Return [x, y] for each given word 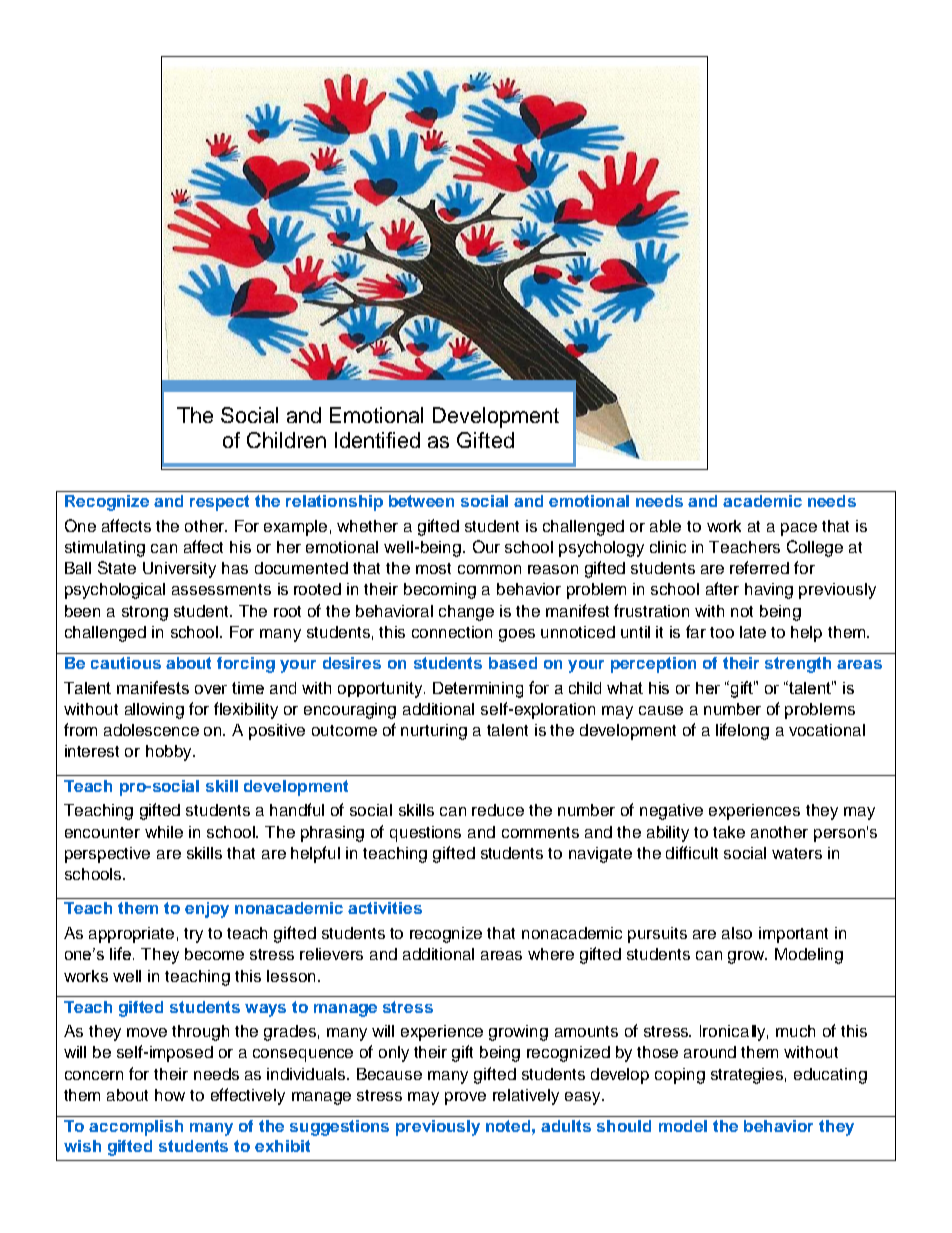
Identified [377, 440]
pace [799, 529]
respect [219, 503]
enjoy [207, 910]
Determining [478, 690]
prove [465, 1098]
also [737, 933]
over [211, 689]
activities [385, 908]
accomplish [136, 1128]
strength [798, 665]
